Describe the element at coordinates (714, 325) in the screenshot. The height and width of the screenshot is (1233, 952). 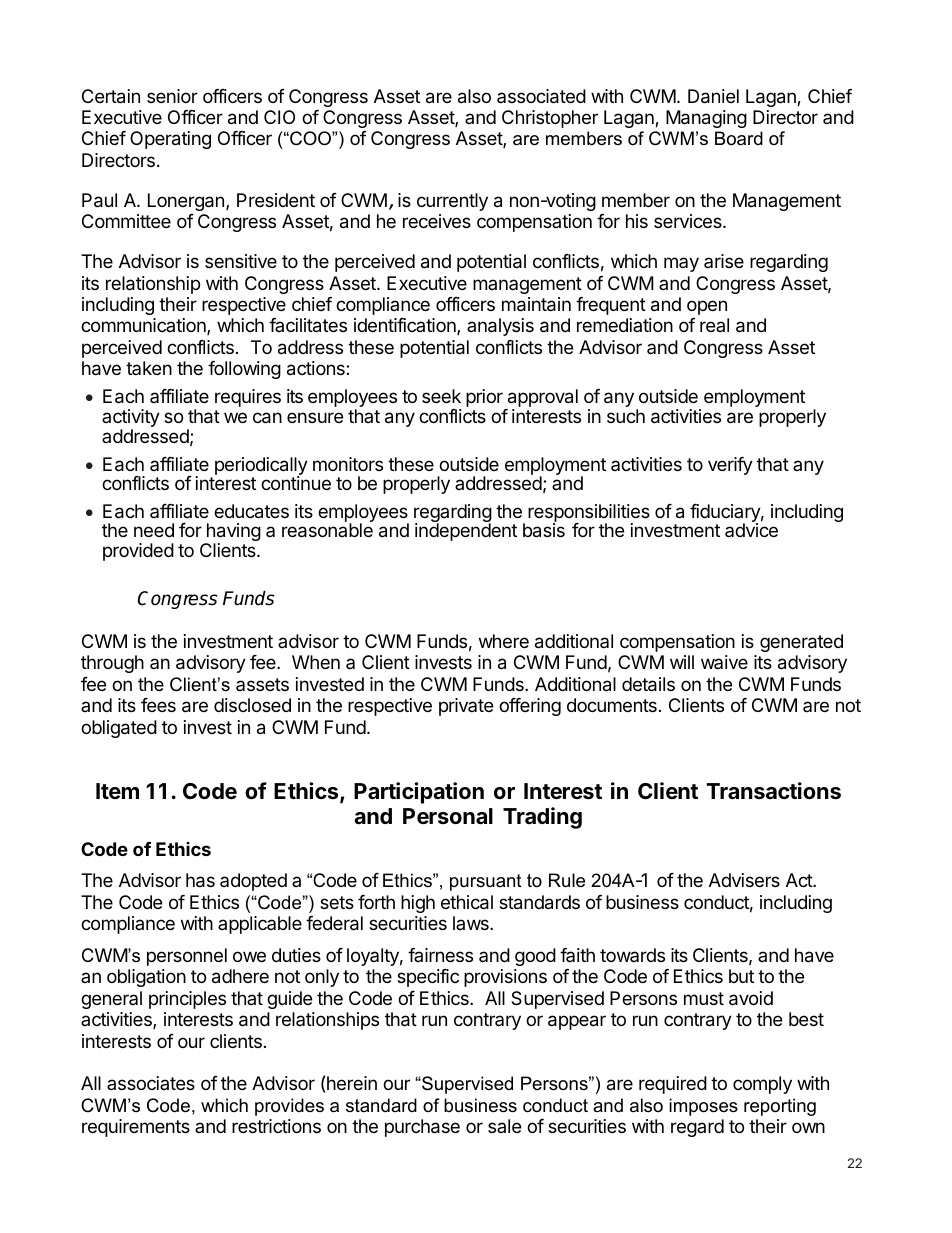
I see `real` at that location.
